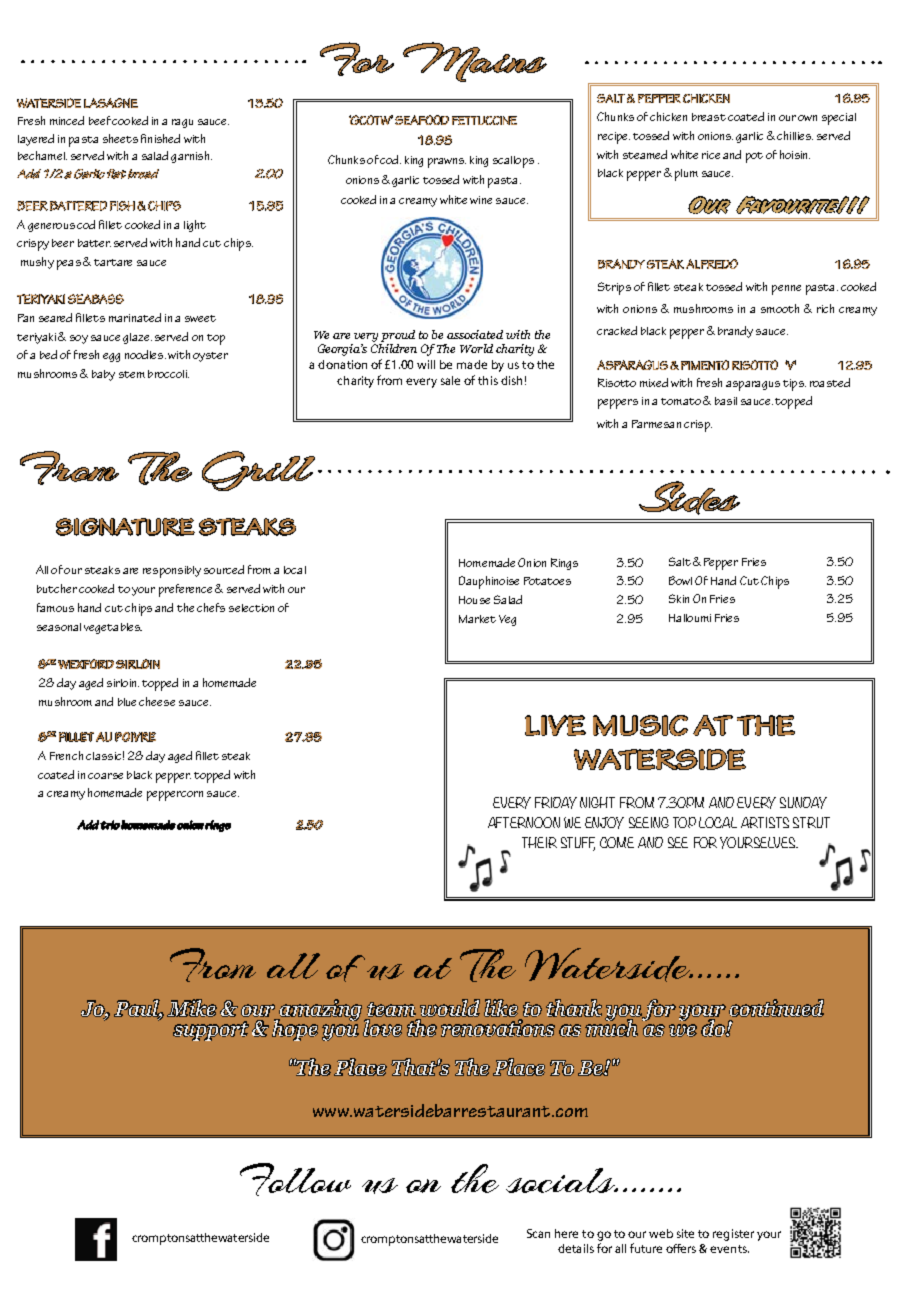 Image resolution: width=924 pixels, height=1308 pixels. What do you see at coordinates (422, 120) in the page?
I see `SEAFOOD` at bounding box center [422, 120].
